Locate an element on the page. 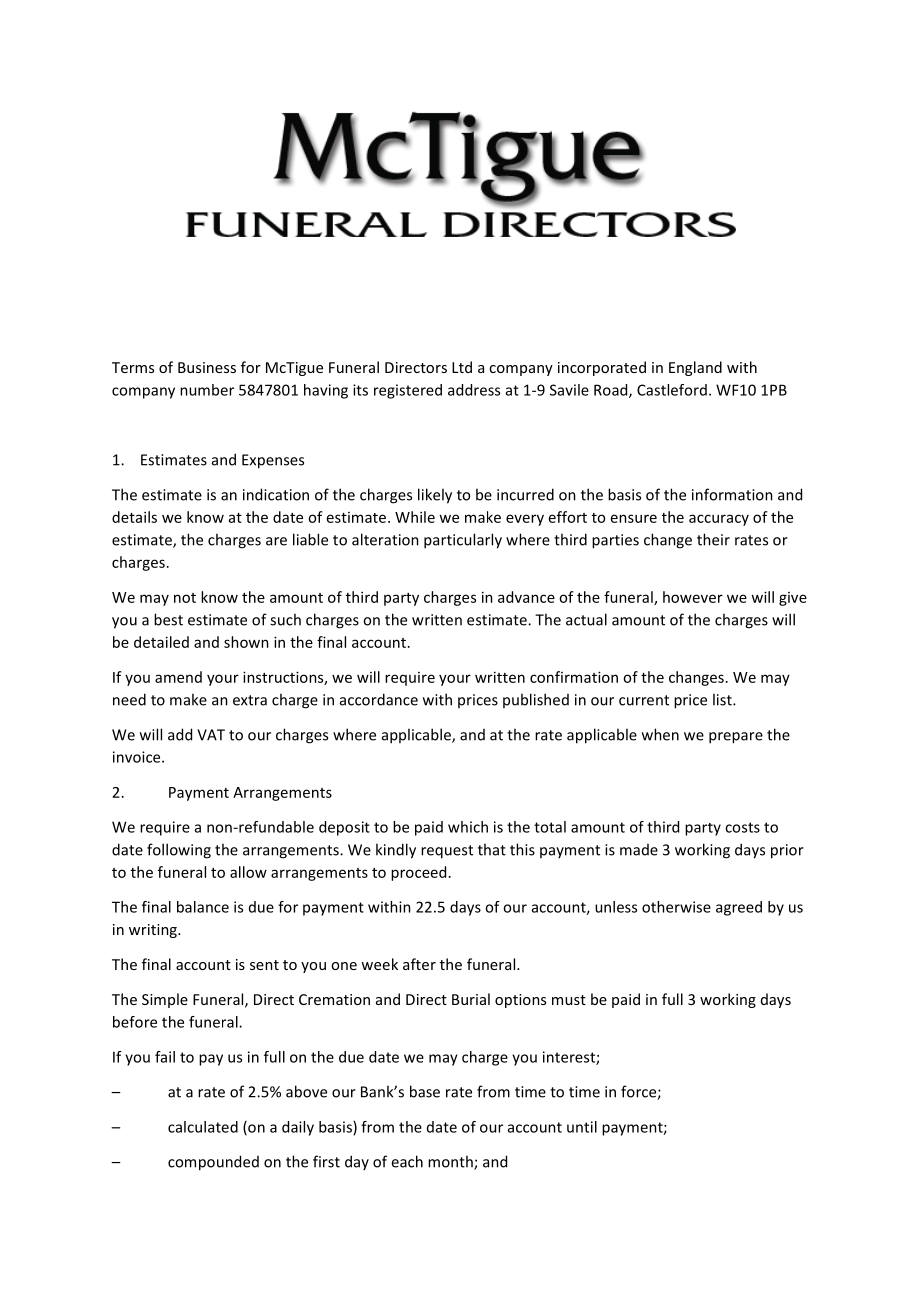 The height and width of the document is (1308, 924). England is located at coordinates (695, 368).
